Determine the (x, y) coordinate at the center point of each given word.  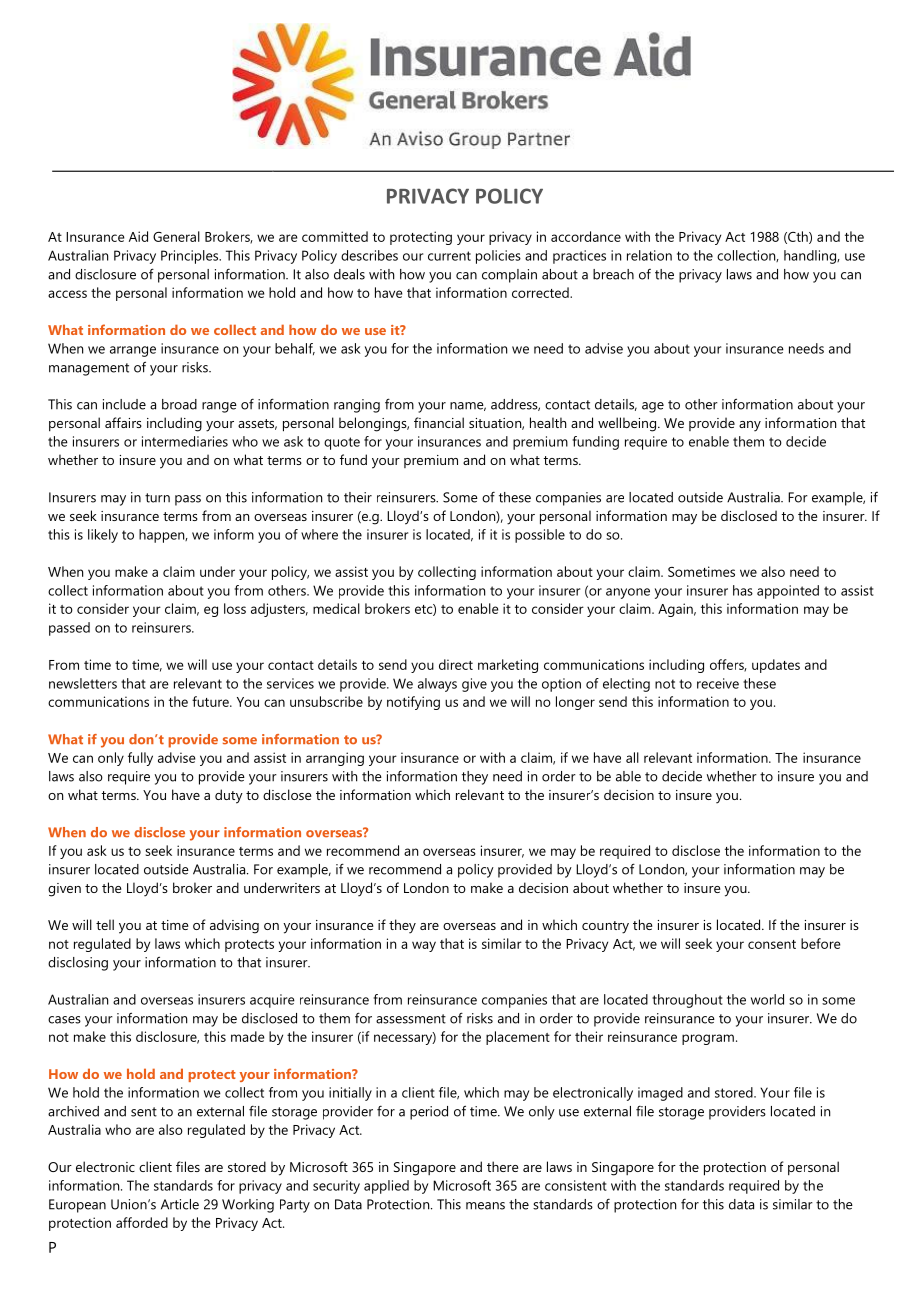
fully (140, 759)
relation (649, 255)
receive (718, 683)
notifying (413, 703)
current (449, 256)
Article (180, 1204)
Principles (191, 257)
